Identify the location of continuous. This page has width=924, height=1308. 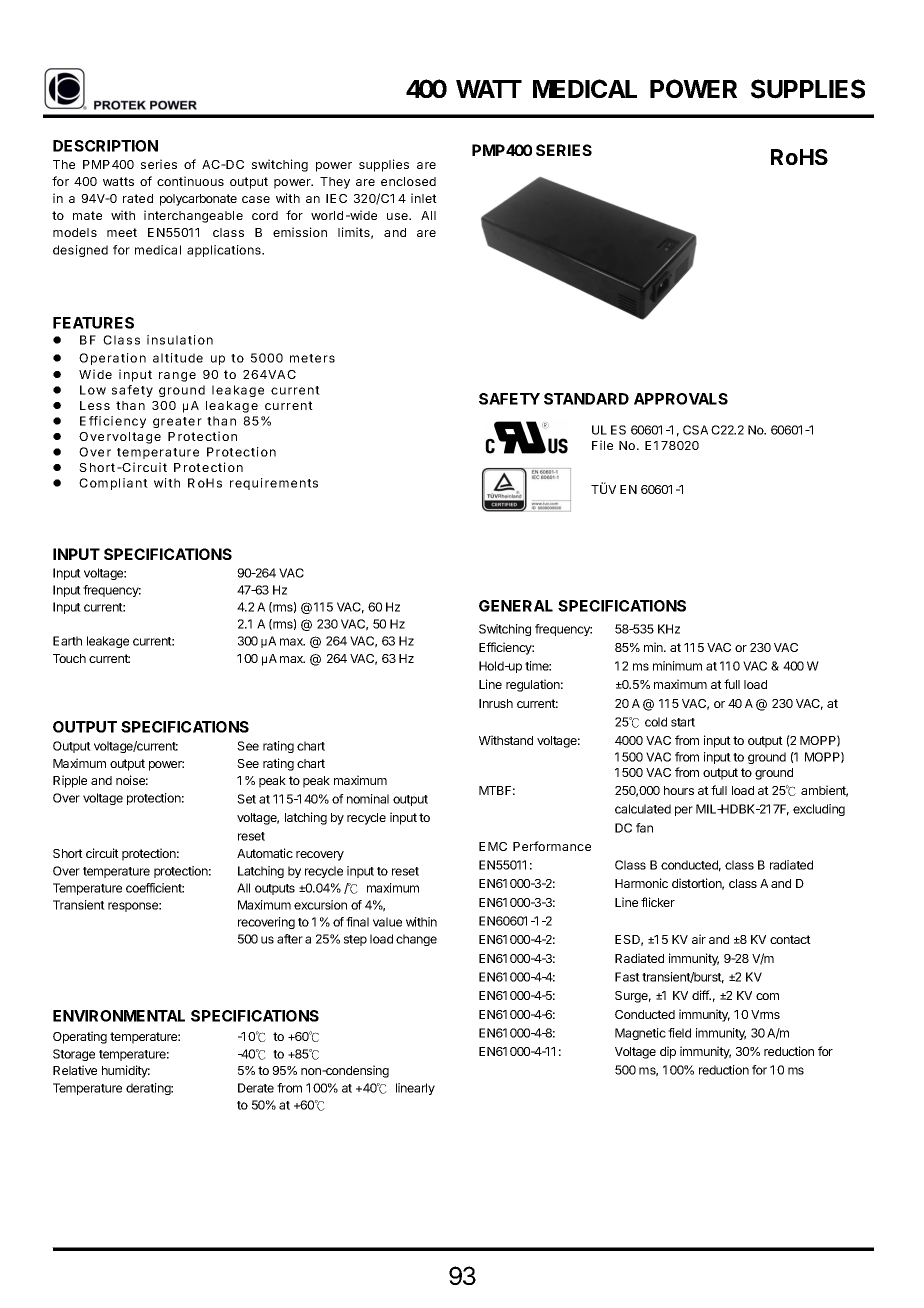
(190, 181).
